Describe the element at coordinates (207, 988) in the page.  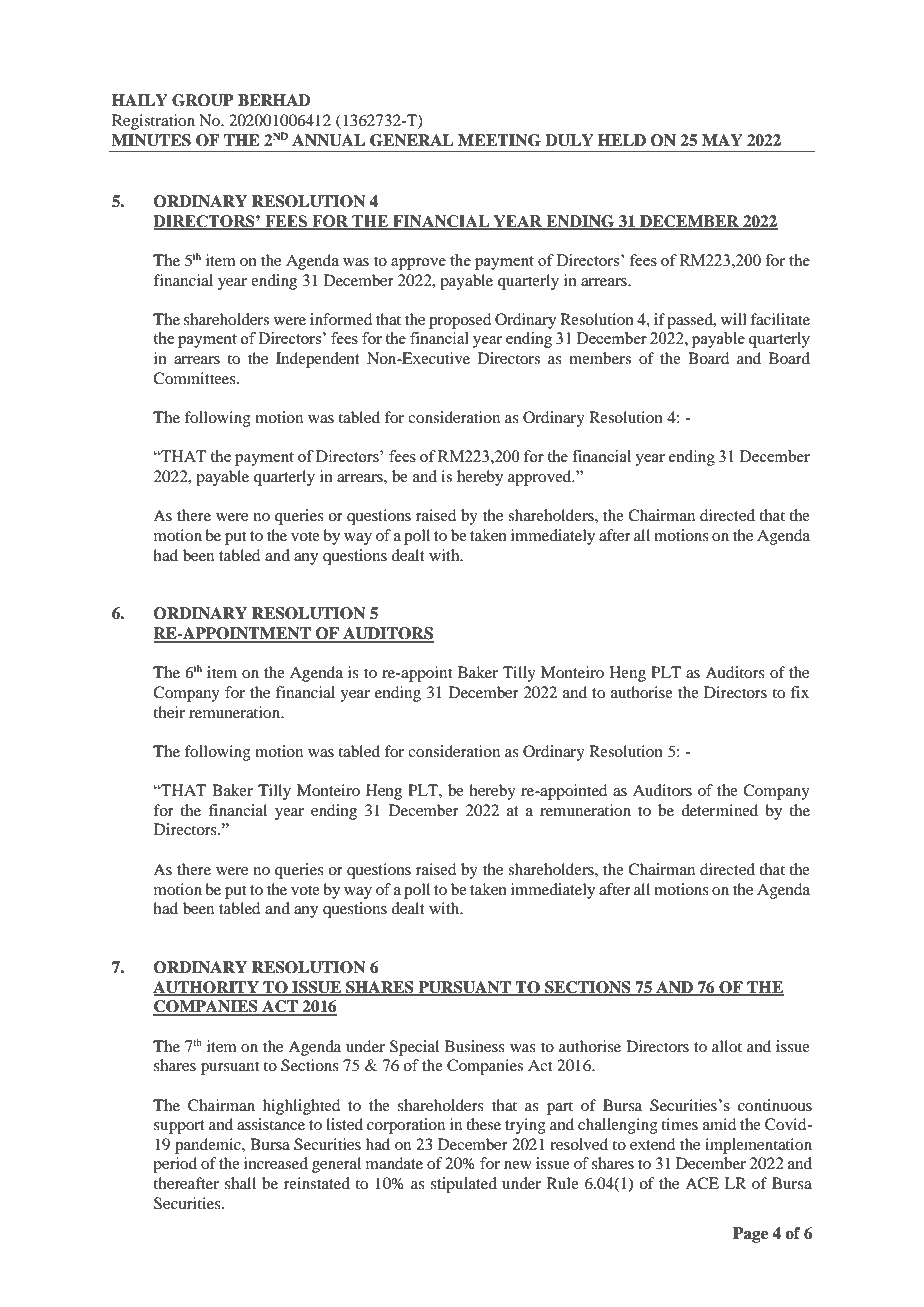
I see `AUTHORITY` at that location.
